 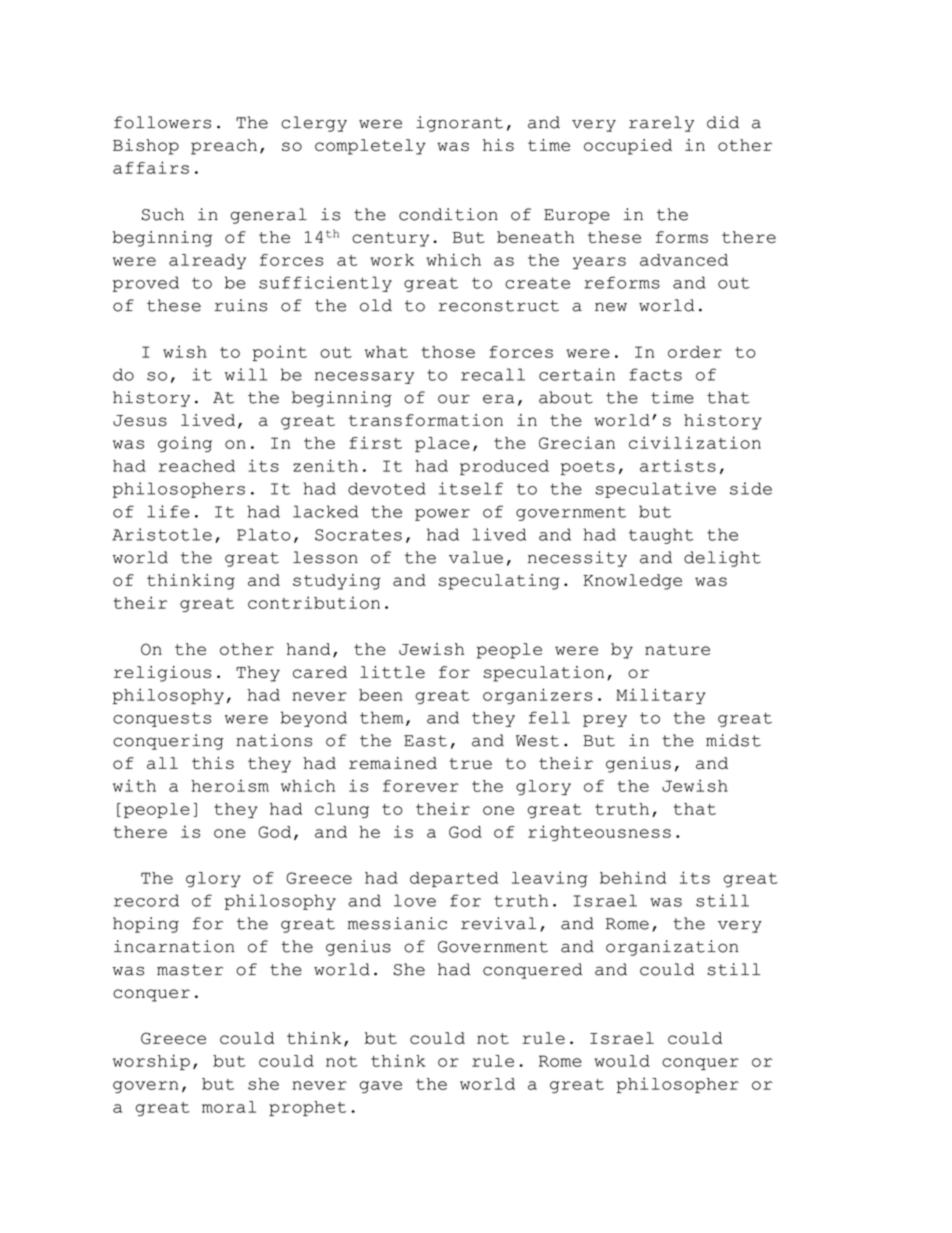 What do you see at coordinates (459, 124) in the screenshot?
I see `ignorant` at bounding box center [459, 124].
